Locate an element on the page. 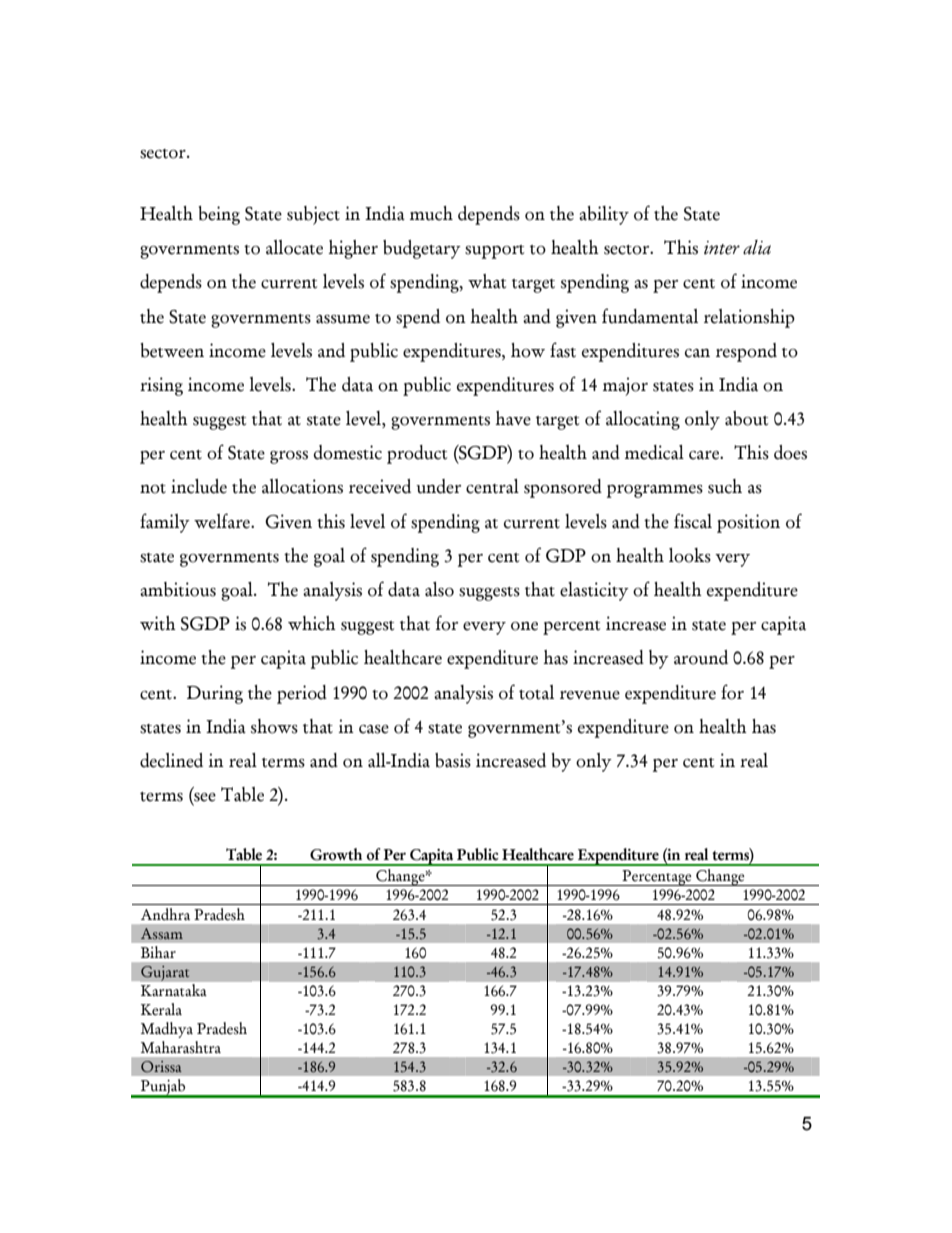  Kerala is located at coordinates (161, 1009).
